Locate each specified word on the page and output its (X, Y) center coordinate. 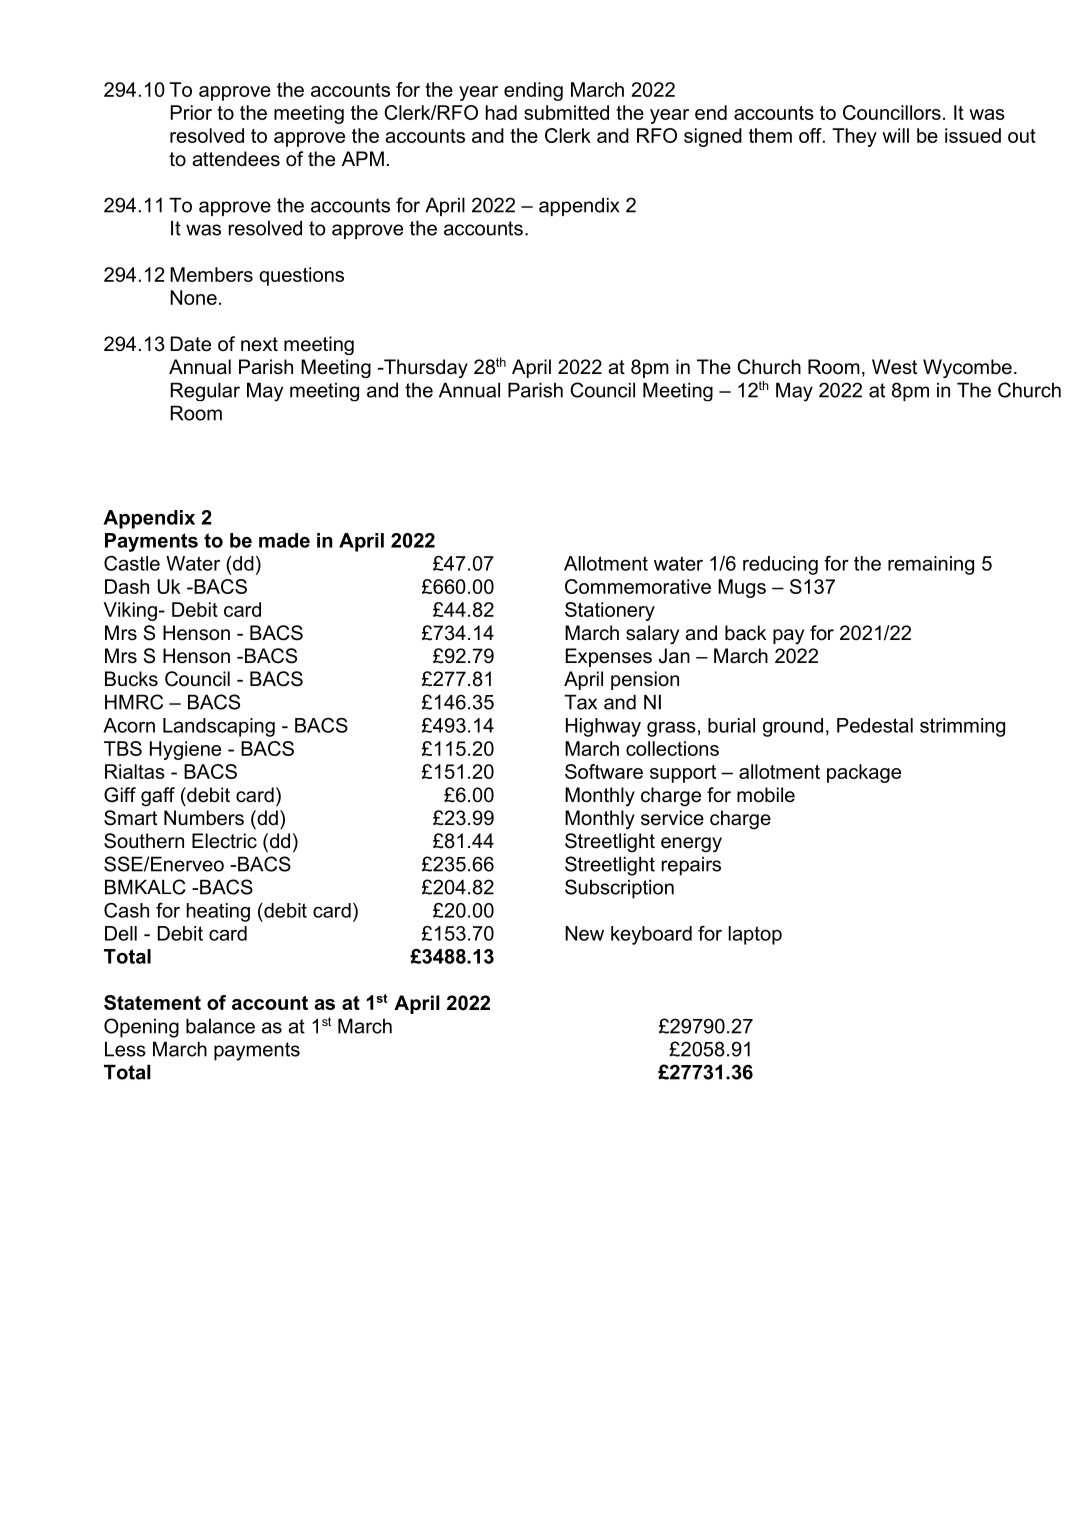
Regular (205, 392)
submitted (566, 112)
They (854, 137)
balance (220, 1026)
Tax (580, 702)
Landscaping (219, 727)
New (584, 933)
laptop (755, 935)
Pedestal (875, 725)
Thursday (425, 368)
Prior (191, 112)
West (894, 367)
